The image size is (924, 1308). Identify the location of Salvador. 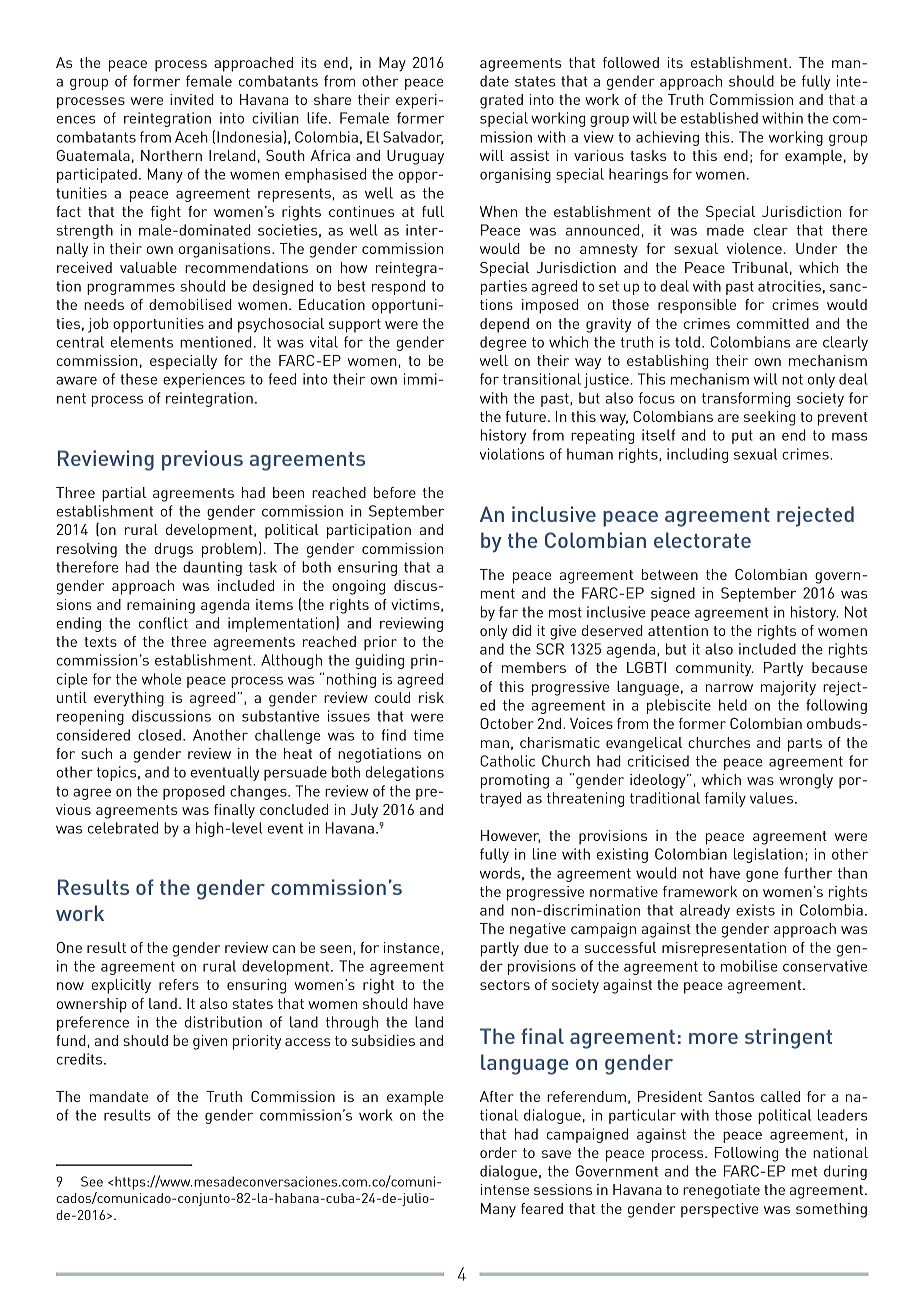
(413, 138).
